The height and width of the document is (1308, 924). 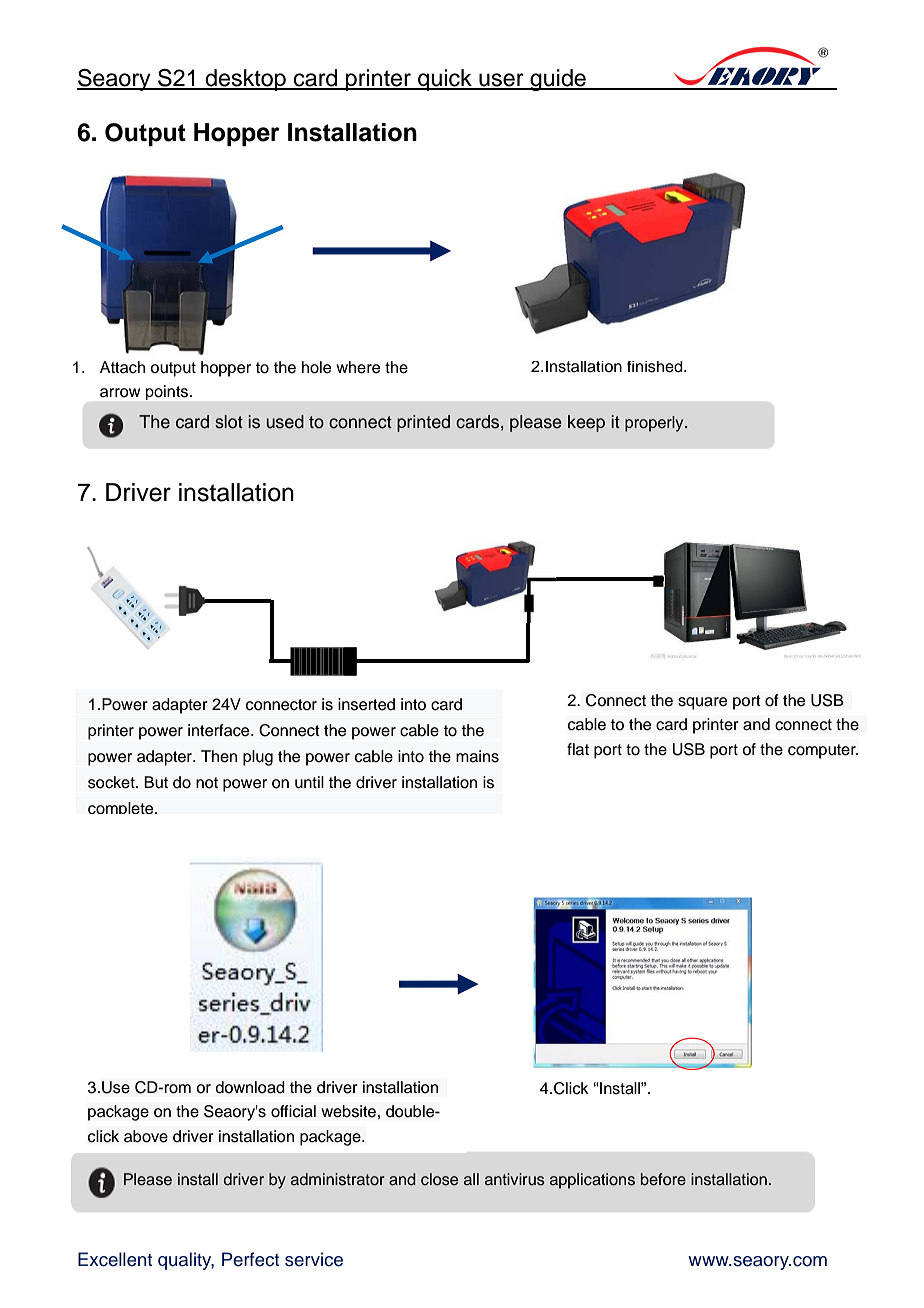 What do you see at coordinates (656, 367) in the document?
I see `finished` at bounding box center [656, 367].
